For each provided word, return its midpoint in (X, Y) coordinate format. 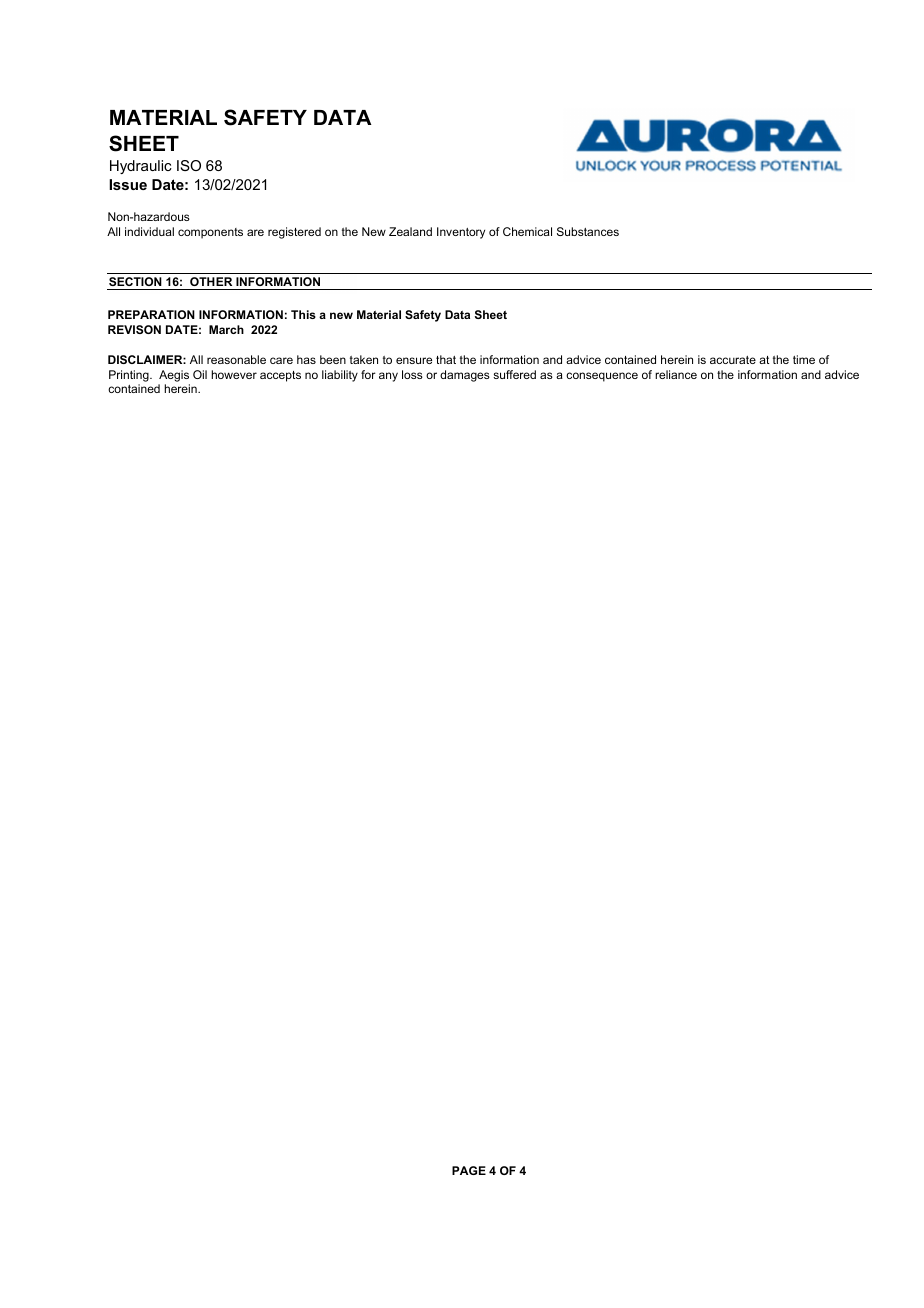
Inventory (461, 233)
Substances (588, 231)
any (388, 377)
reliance (676, 374)
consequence (602, 377)
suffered (514, 374)
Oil (200, 374)
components (210, 233)
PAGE (469, 1170)
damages (465, 376)
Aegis (174, 376)
